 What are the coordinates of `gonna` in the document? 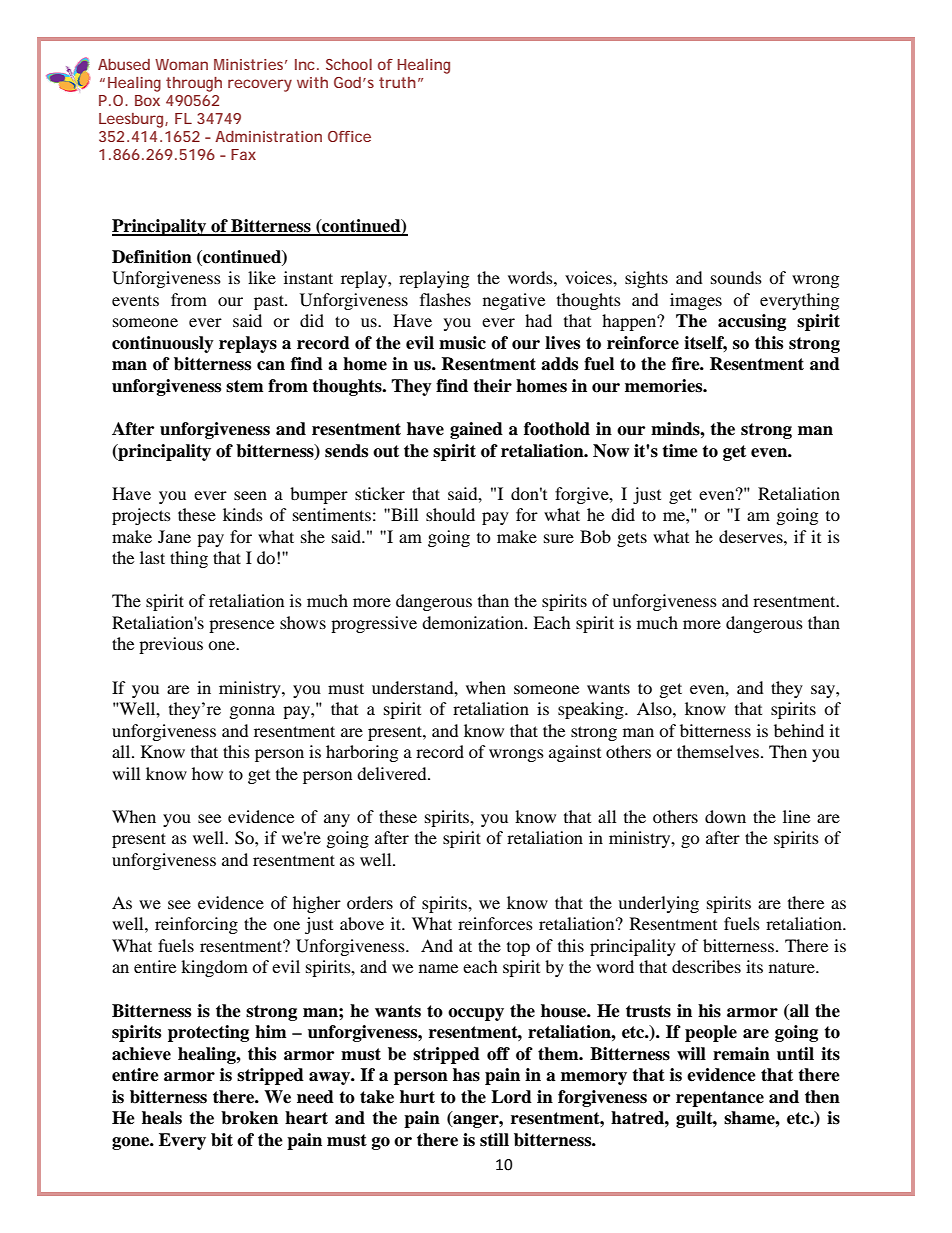 It's located at (252, 712).
